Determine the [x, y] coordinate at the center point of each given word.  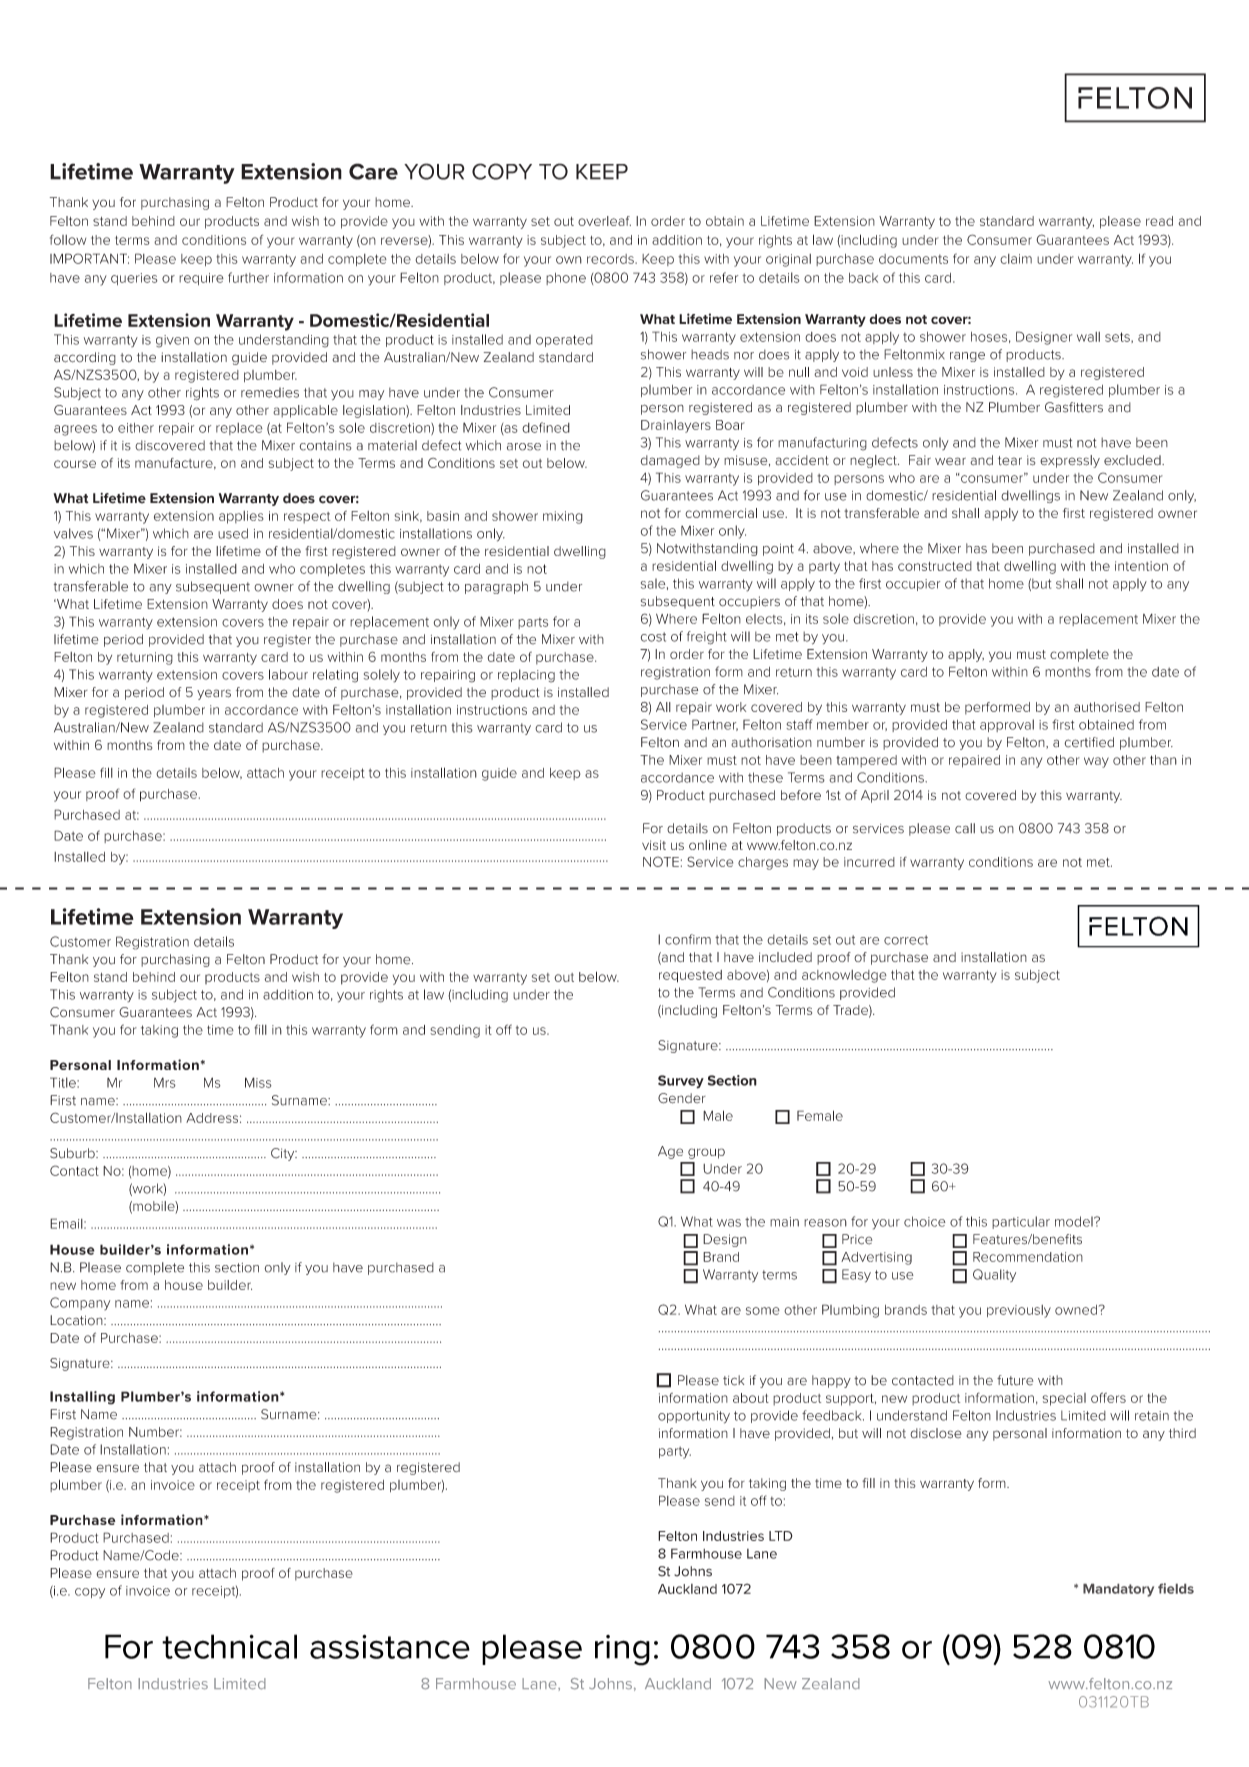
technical [229, 1646]
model [1075, 1221]
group [706, 1153]
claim [1016, 259]
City [284, 1154]
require [201, 279]
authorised [1107, 707]
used [233, 533]
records [611, 259]
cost [653, 637]
